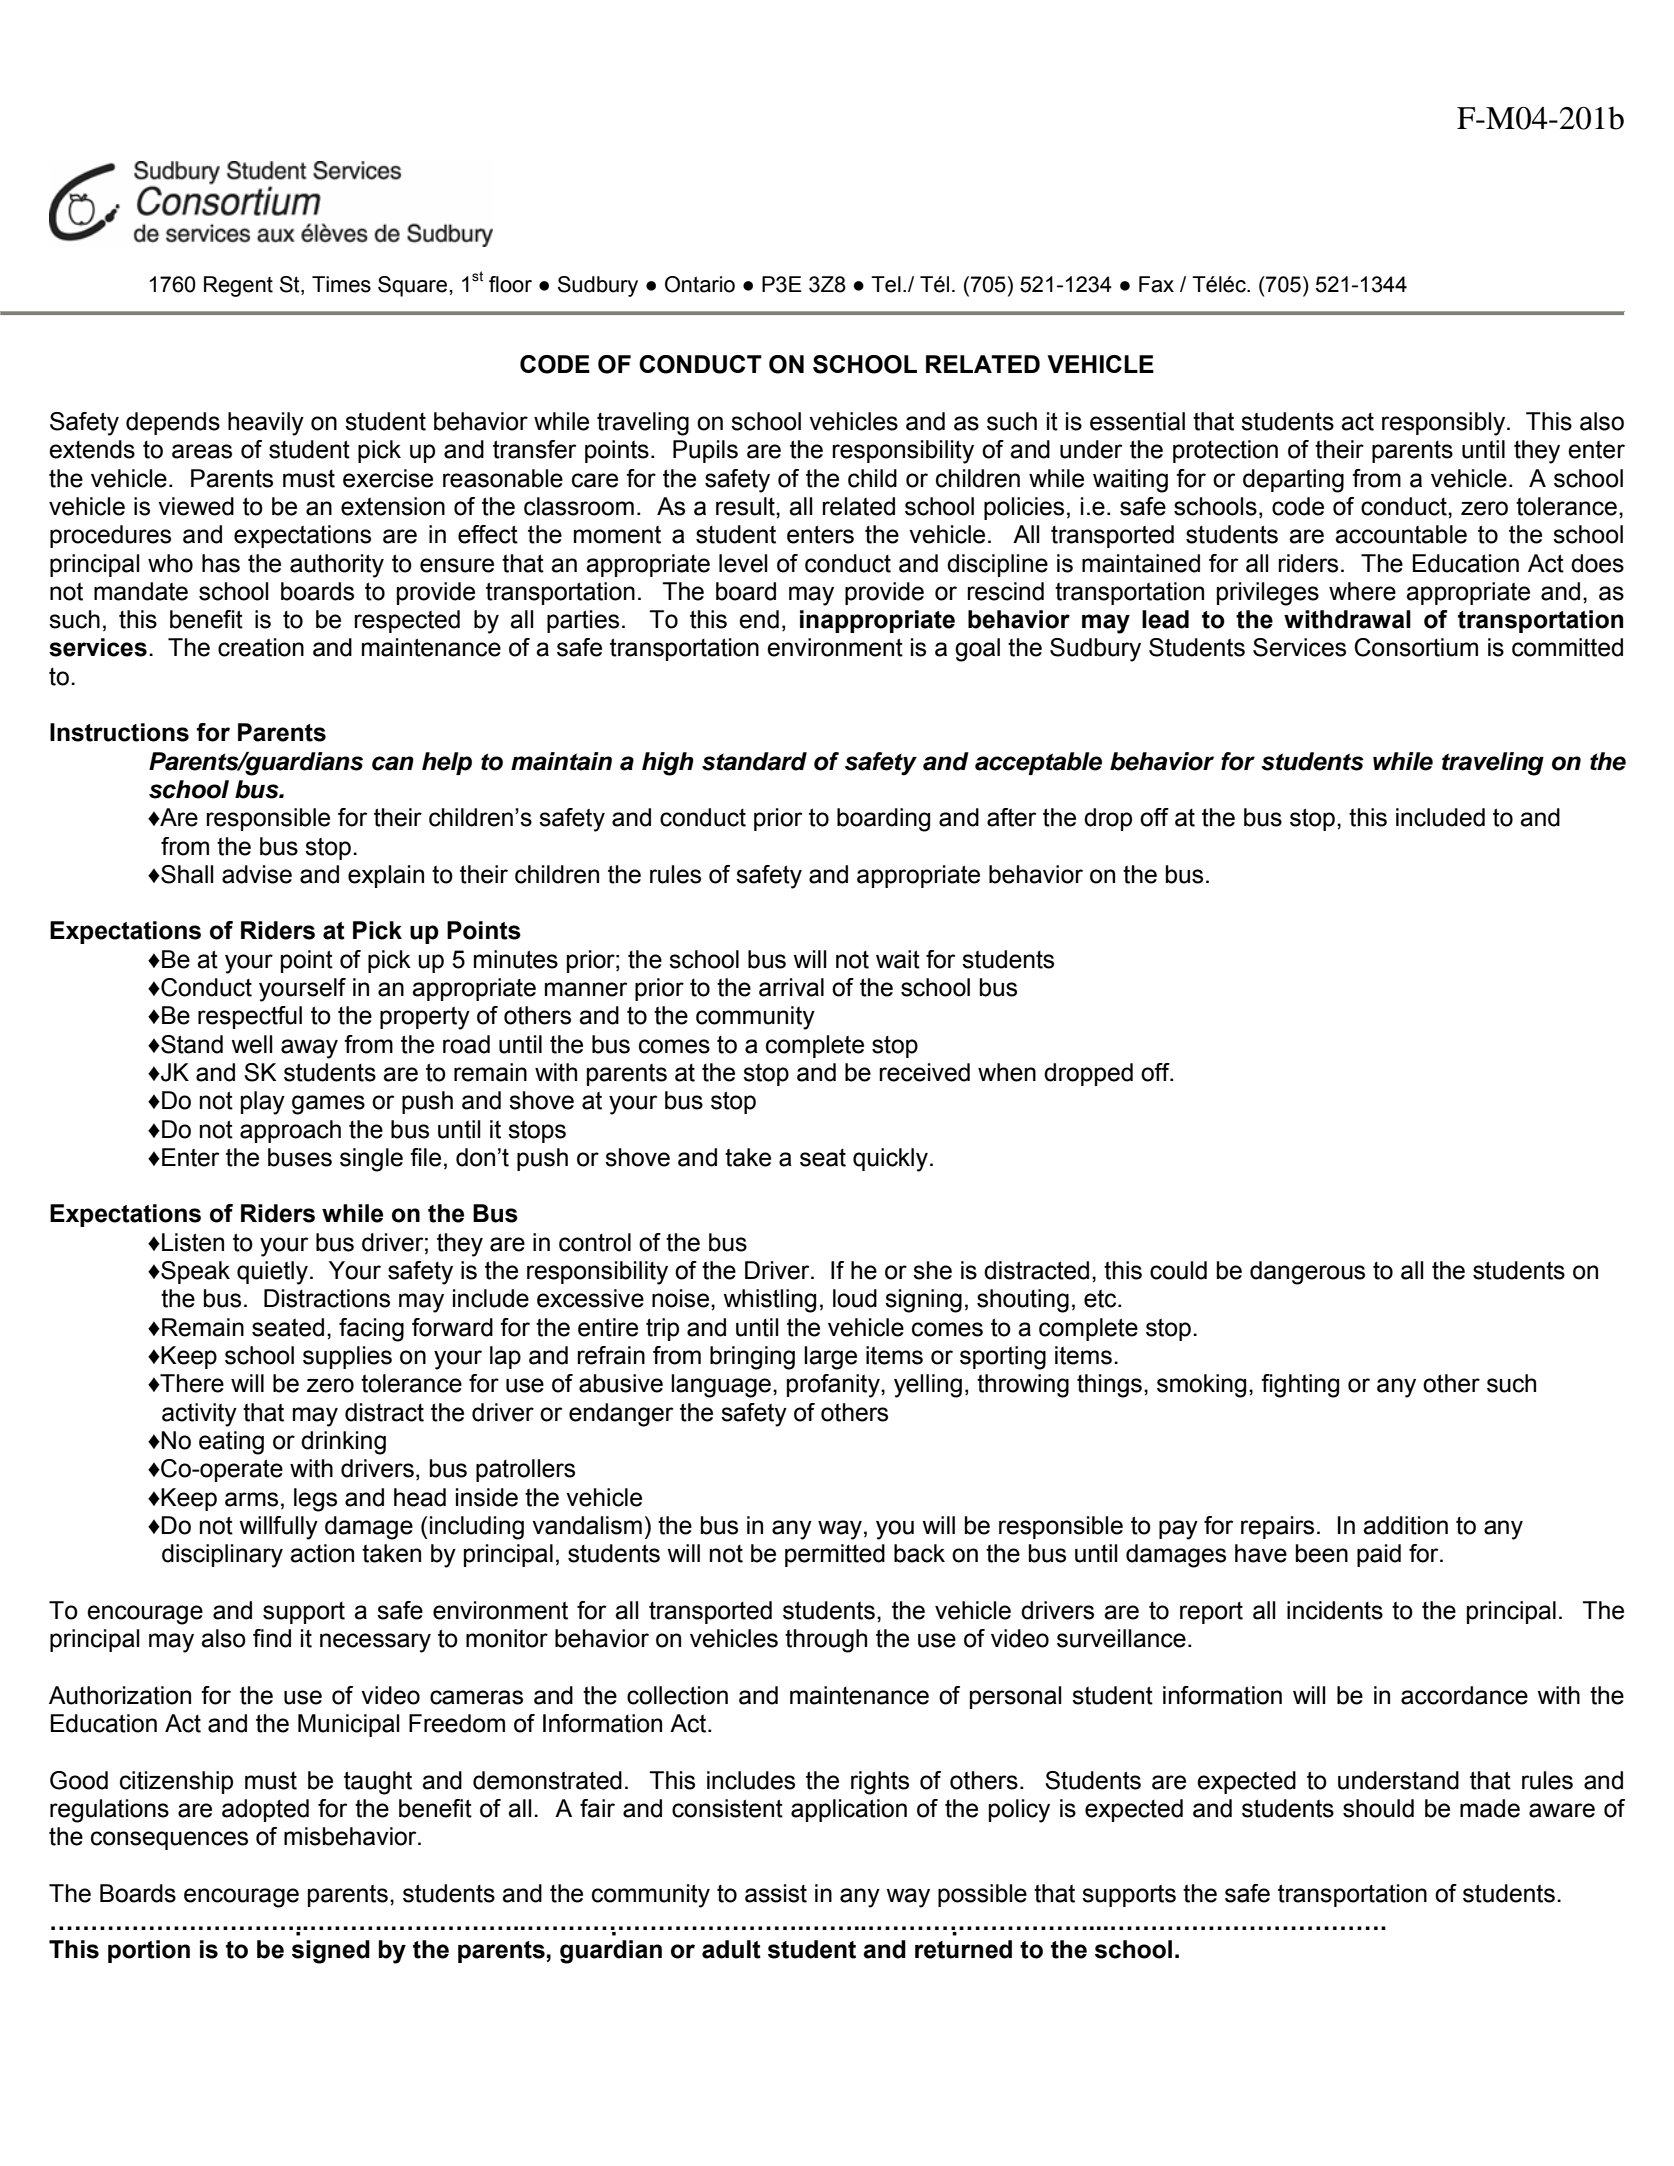  I want to click on signed, so click(331, 1952).
